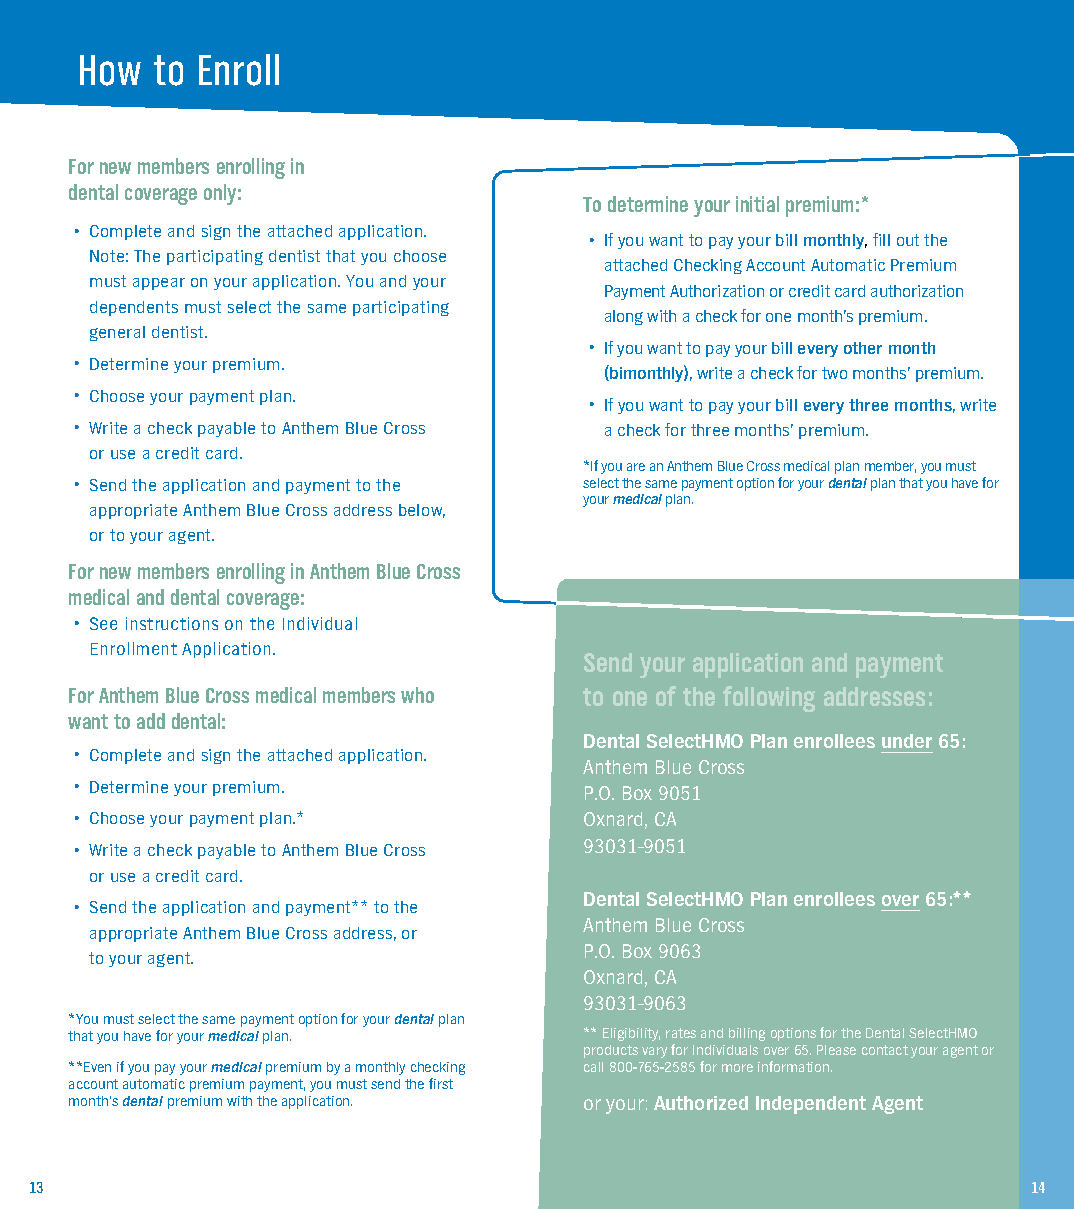  I want to click on first, so click(441, 1083).
